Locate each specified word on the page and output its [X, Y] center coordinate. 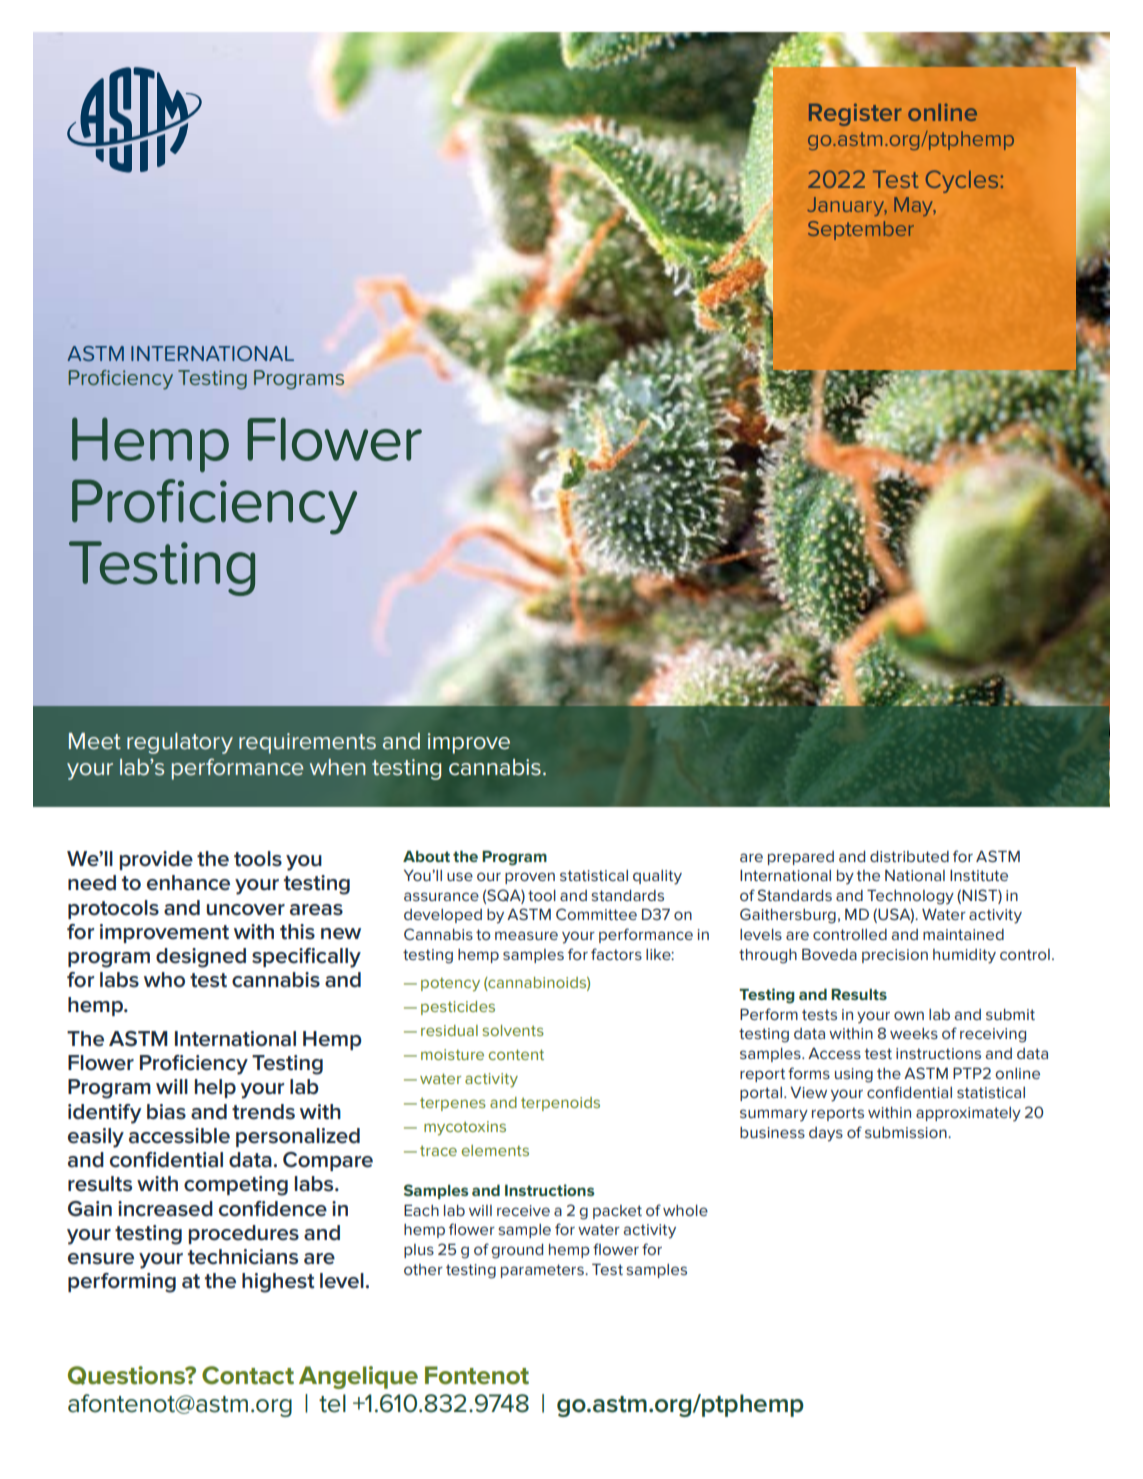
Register [855, 114]
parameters [543, 1271]
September [861, 230]
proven [530, 878]
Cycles [962, 181]
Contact [248, 1375]
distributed [909, 856]
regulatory [180, 743]
